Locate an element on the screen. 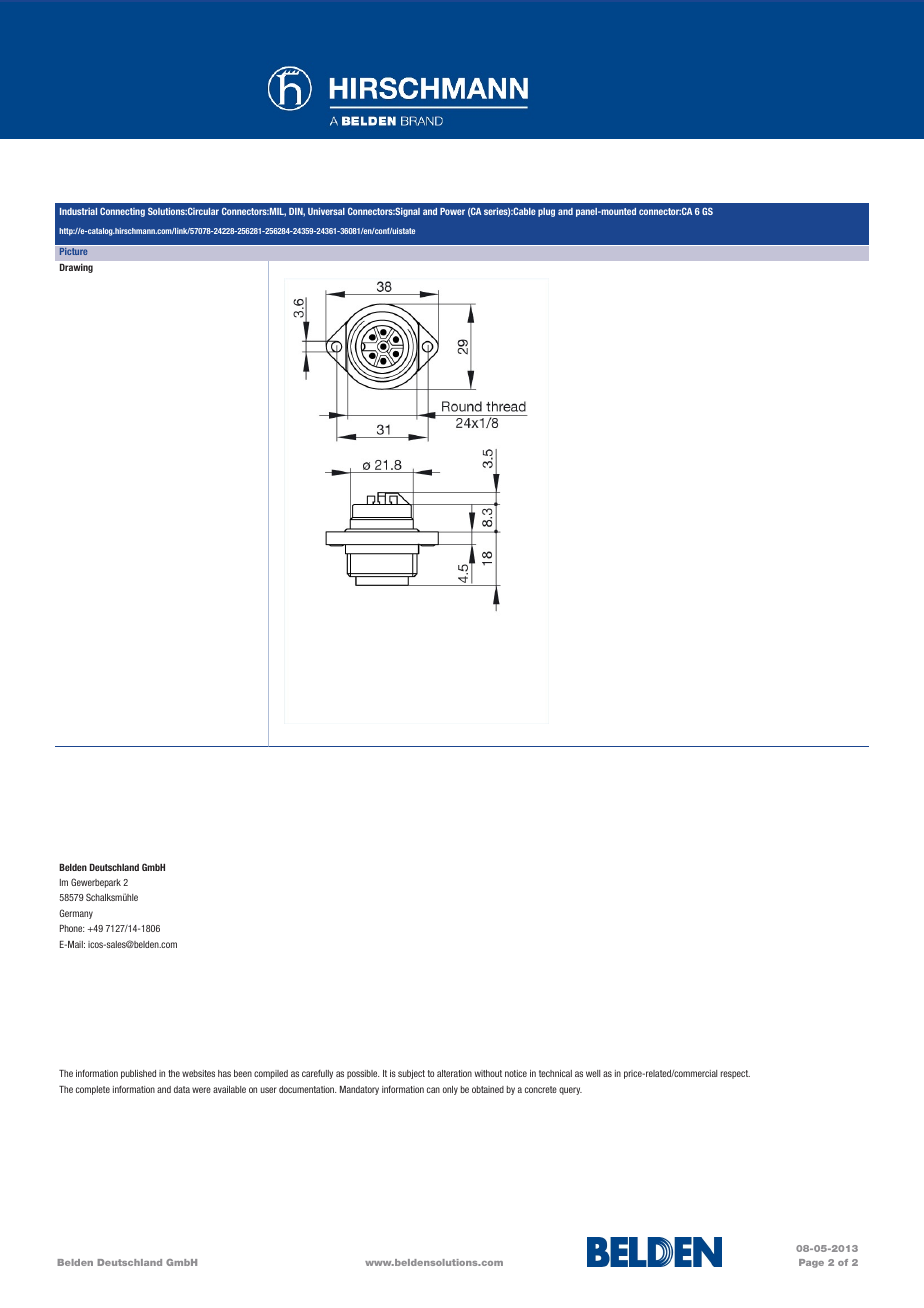 Image resolution: width=924 pixels, height=1308 pixels. Page is located at coordinates (811, 1263).
